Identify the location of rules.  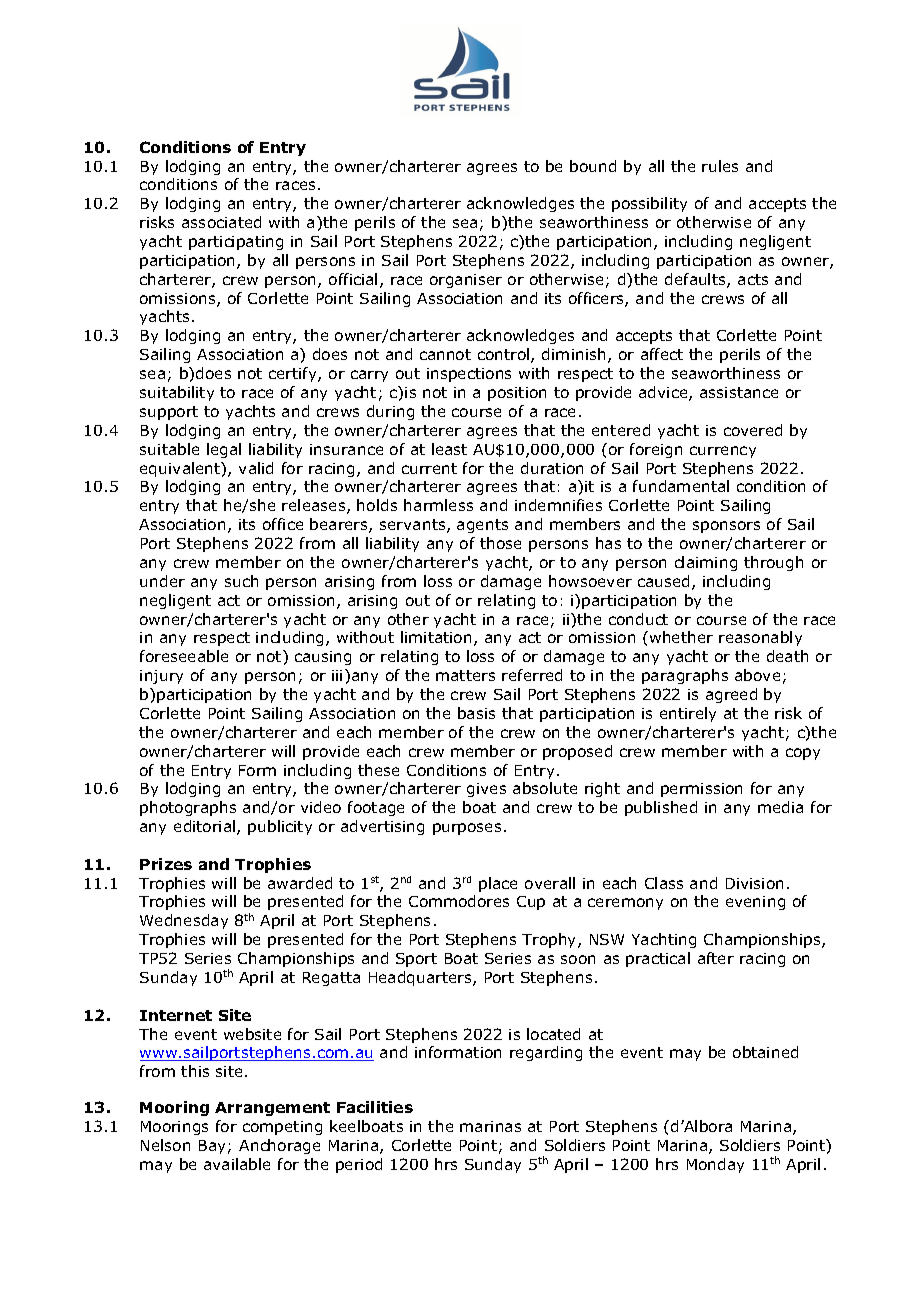
(720, 166).
